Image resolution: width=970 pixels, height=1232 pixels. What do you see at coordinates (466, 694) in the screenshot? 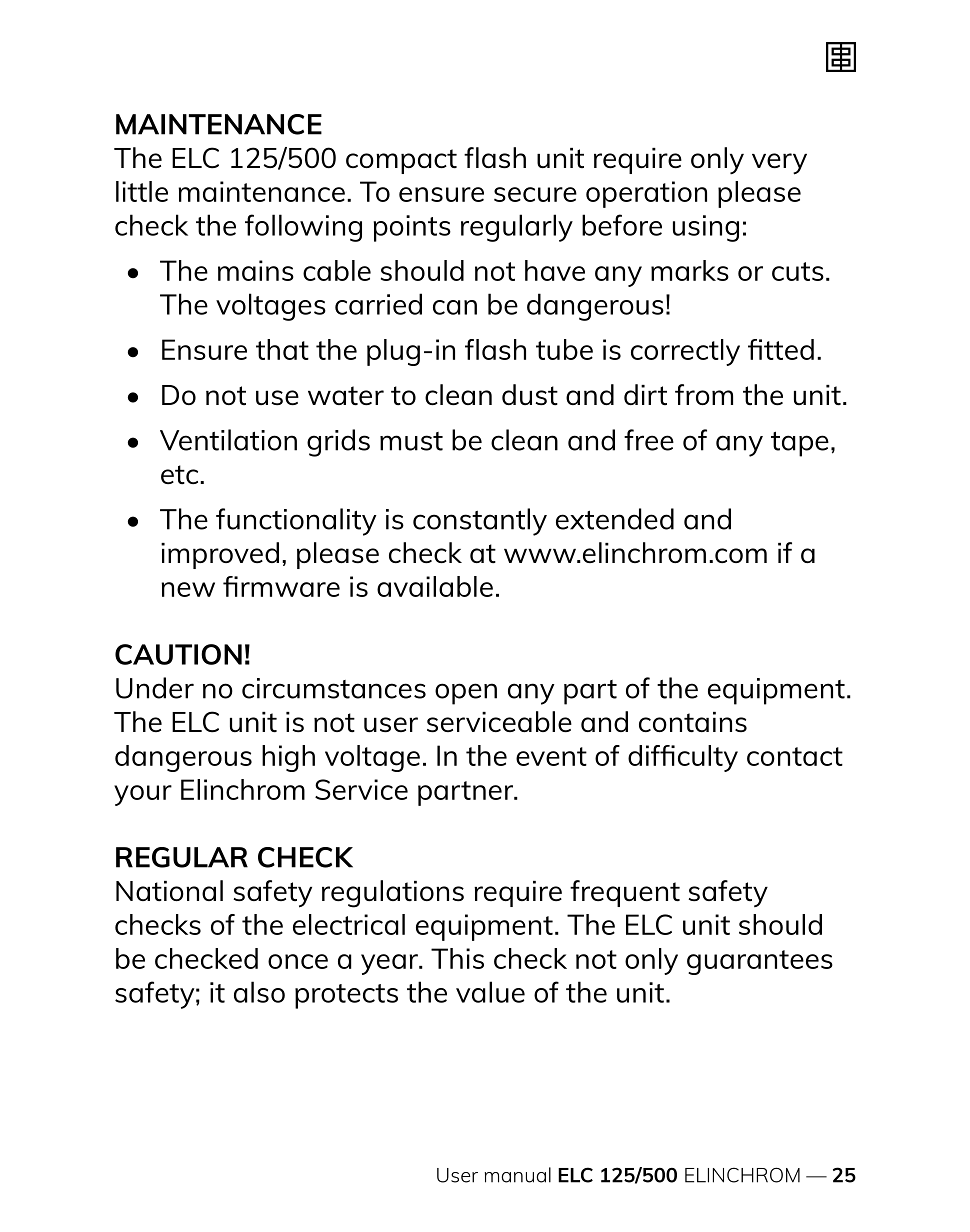
I see `open` at bounding box center [466, 694].
